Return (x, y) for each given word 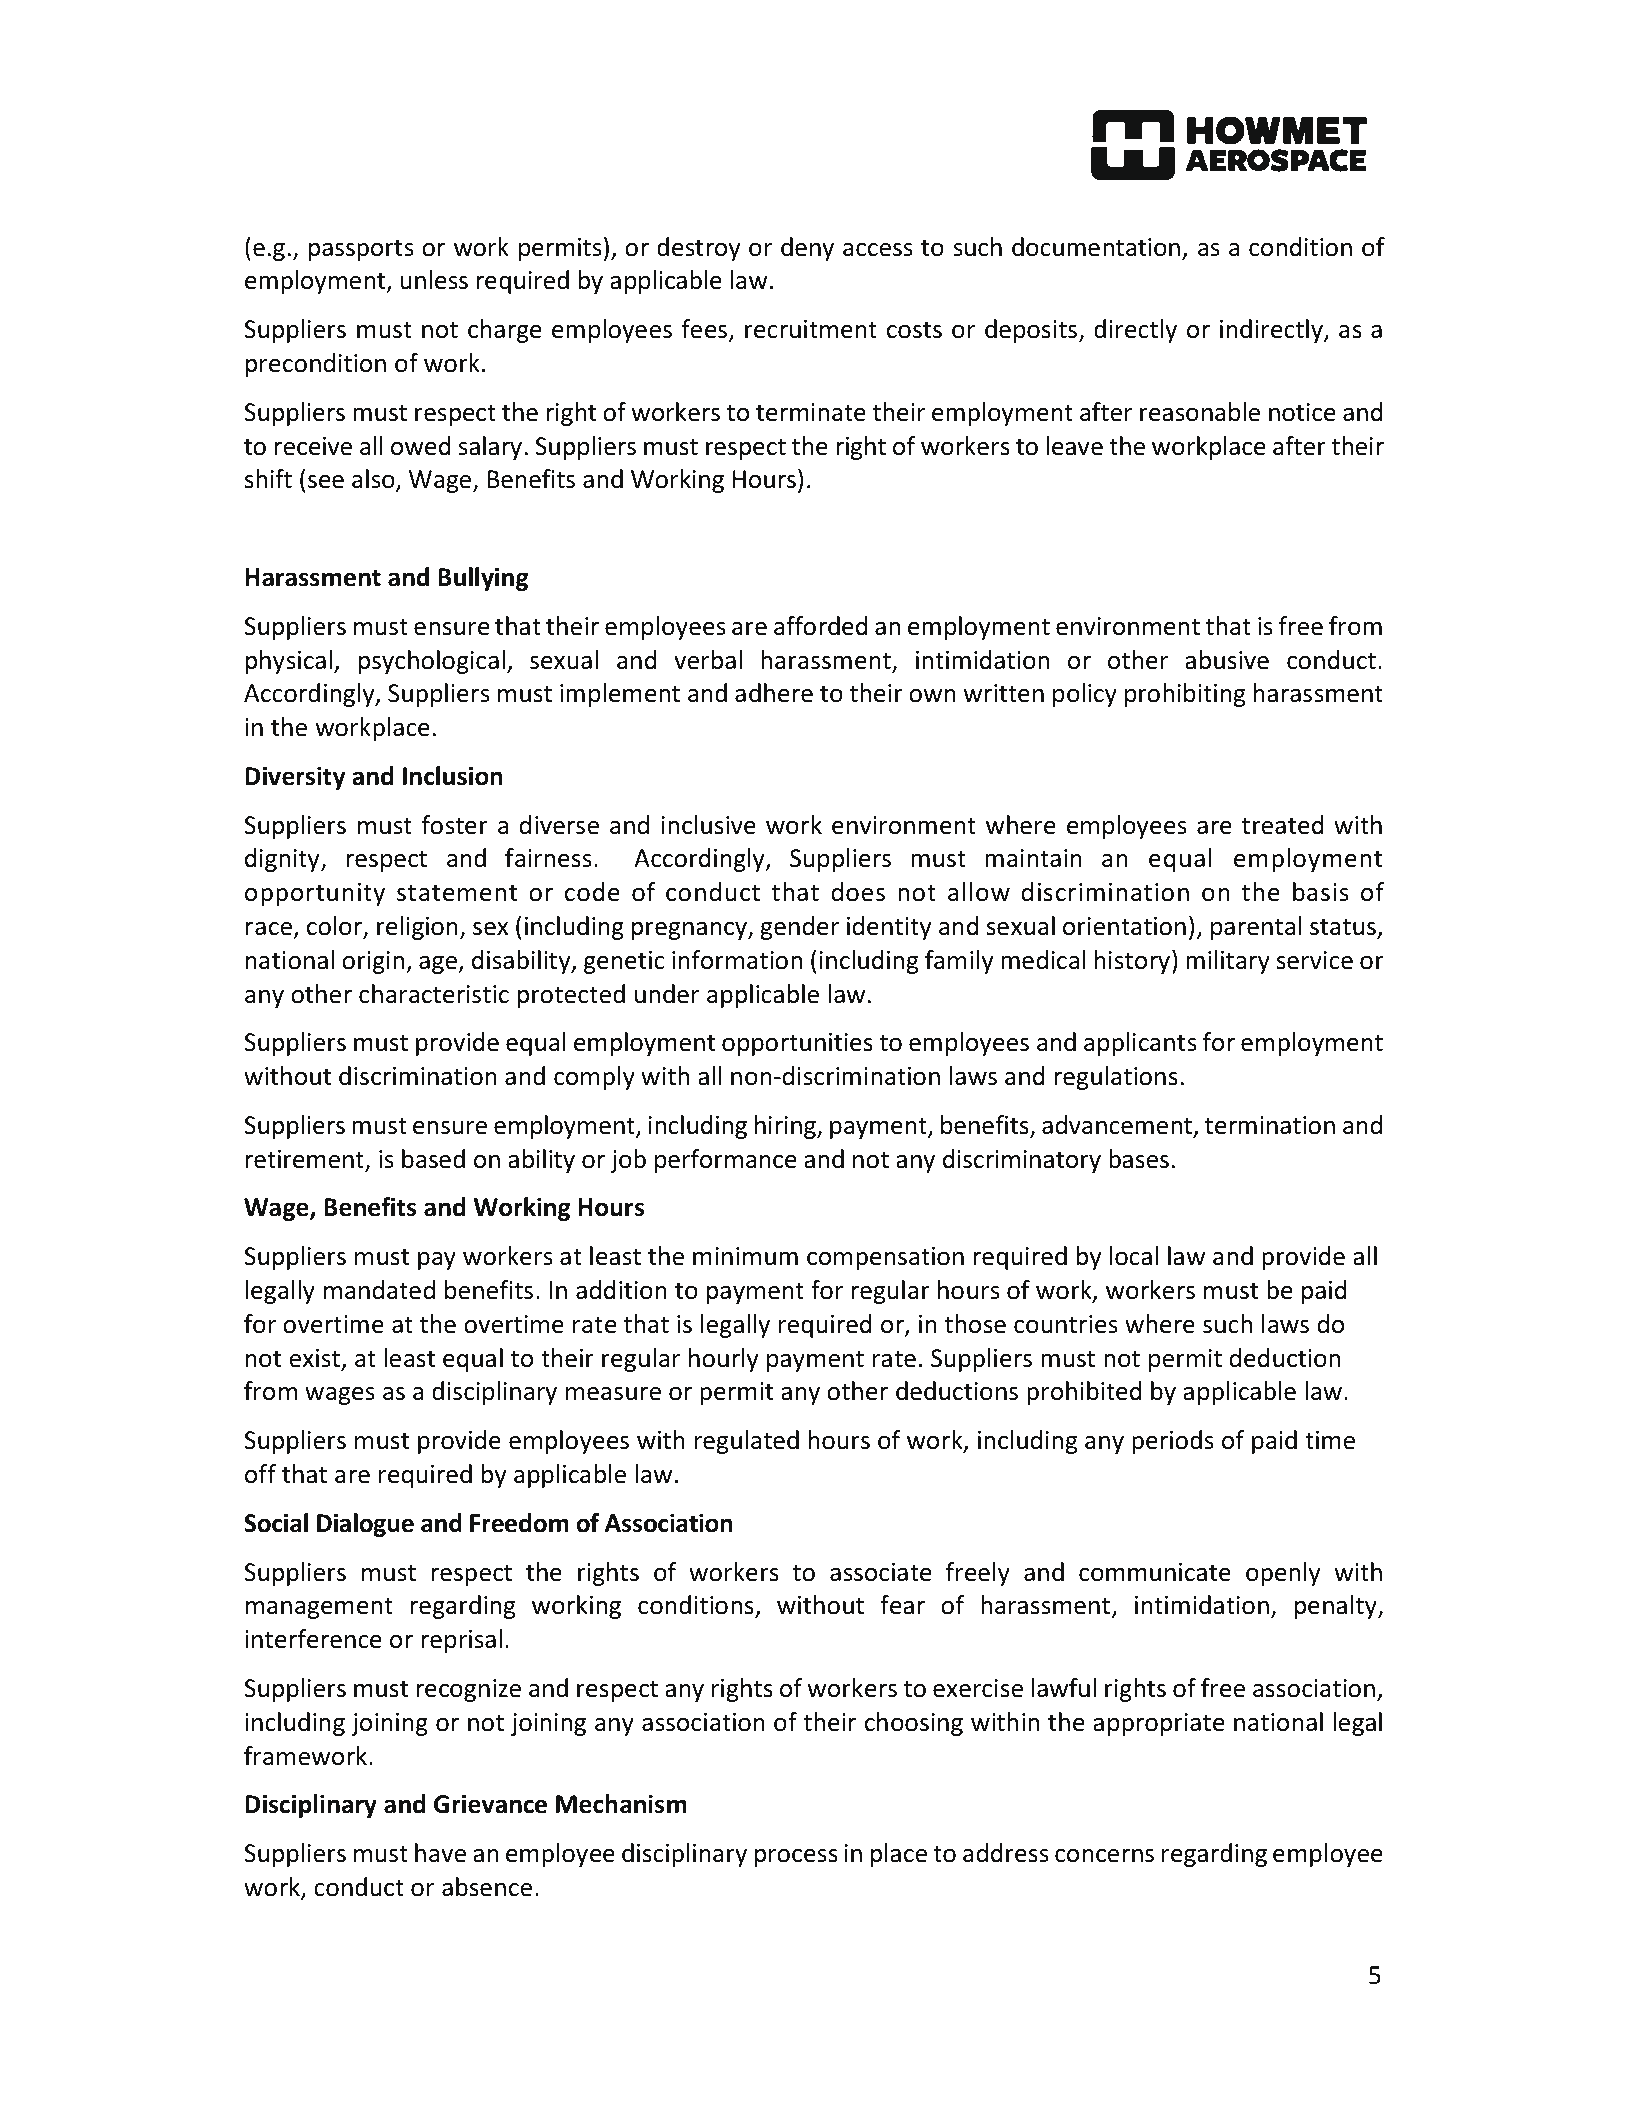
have (440, 1853)
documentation (1096, 247)
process (796, 1858)
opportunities (797, 1044)
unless (434, 280)
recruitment (811, 329)
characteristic (434, 994)
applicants (1140, 1044)
